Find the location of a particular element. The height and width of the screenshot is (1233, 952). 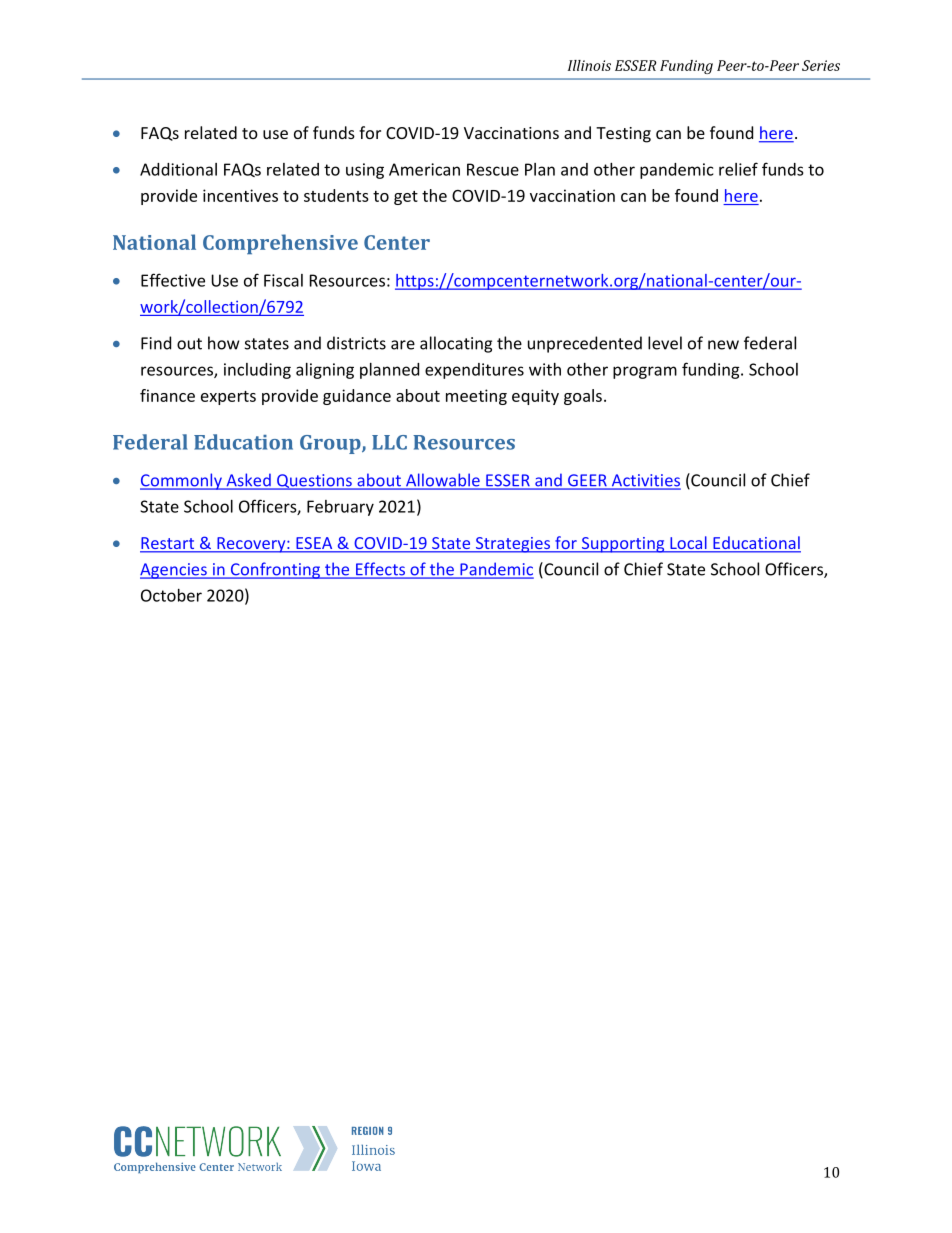

Additional is located at coordinates (178, 169).
